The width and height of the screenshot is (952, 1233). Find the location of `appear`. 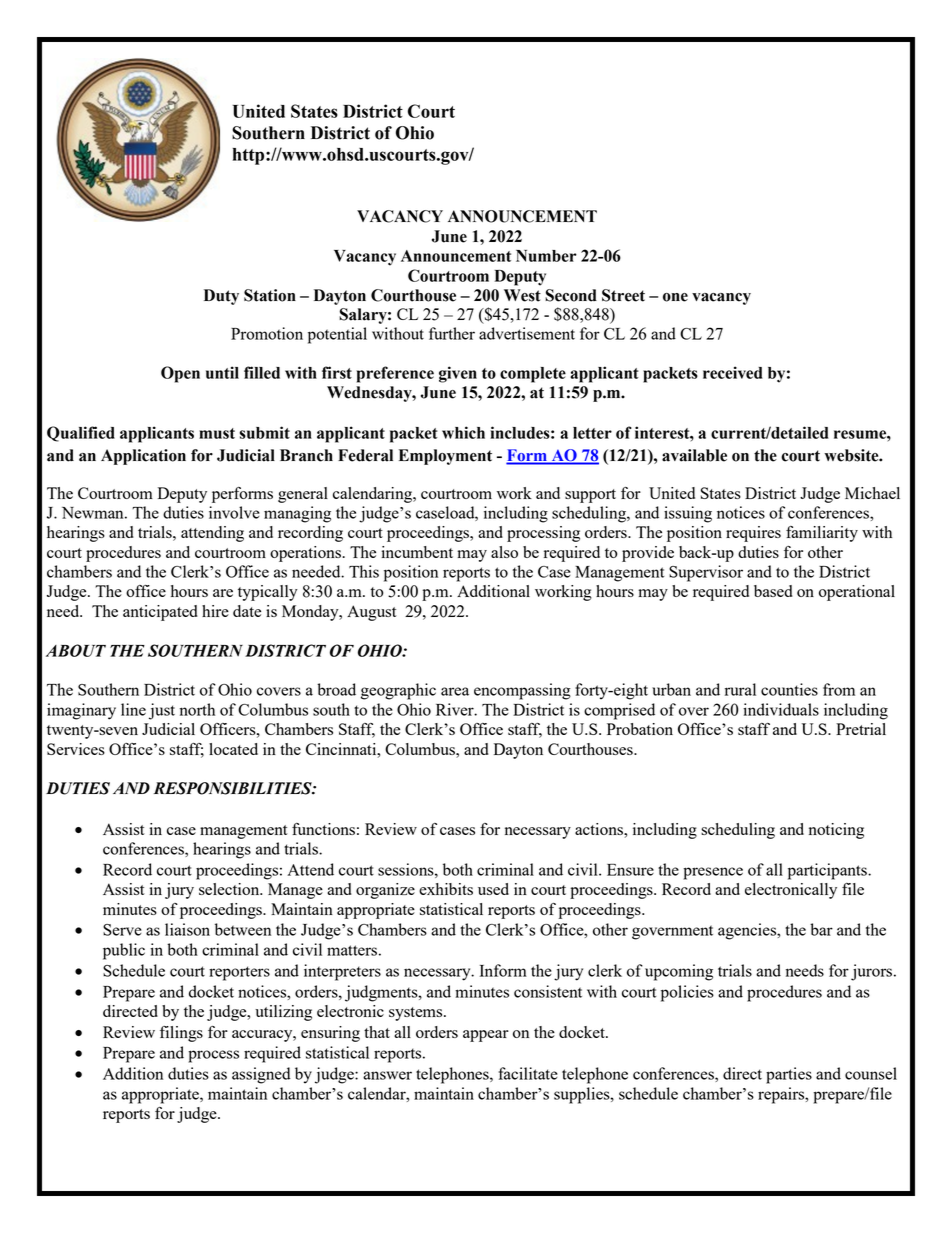

appear is located at coordinates (486, 1036).
